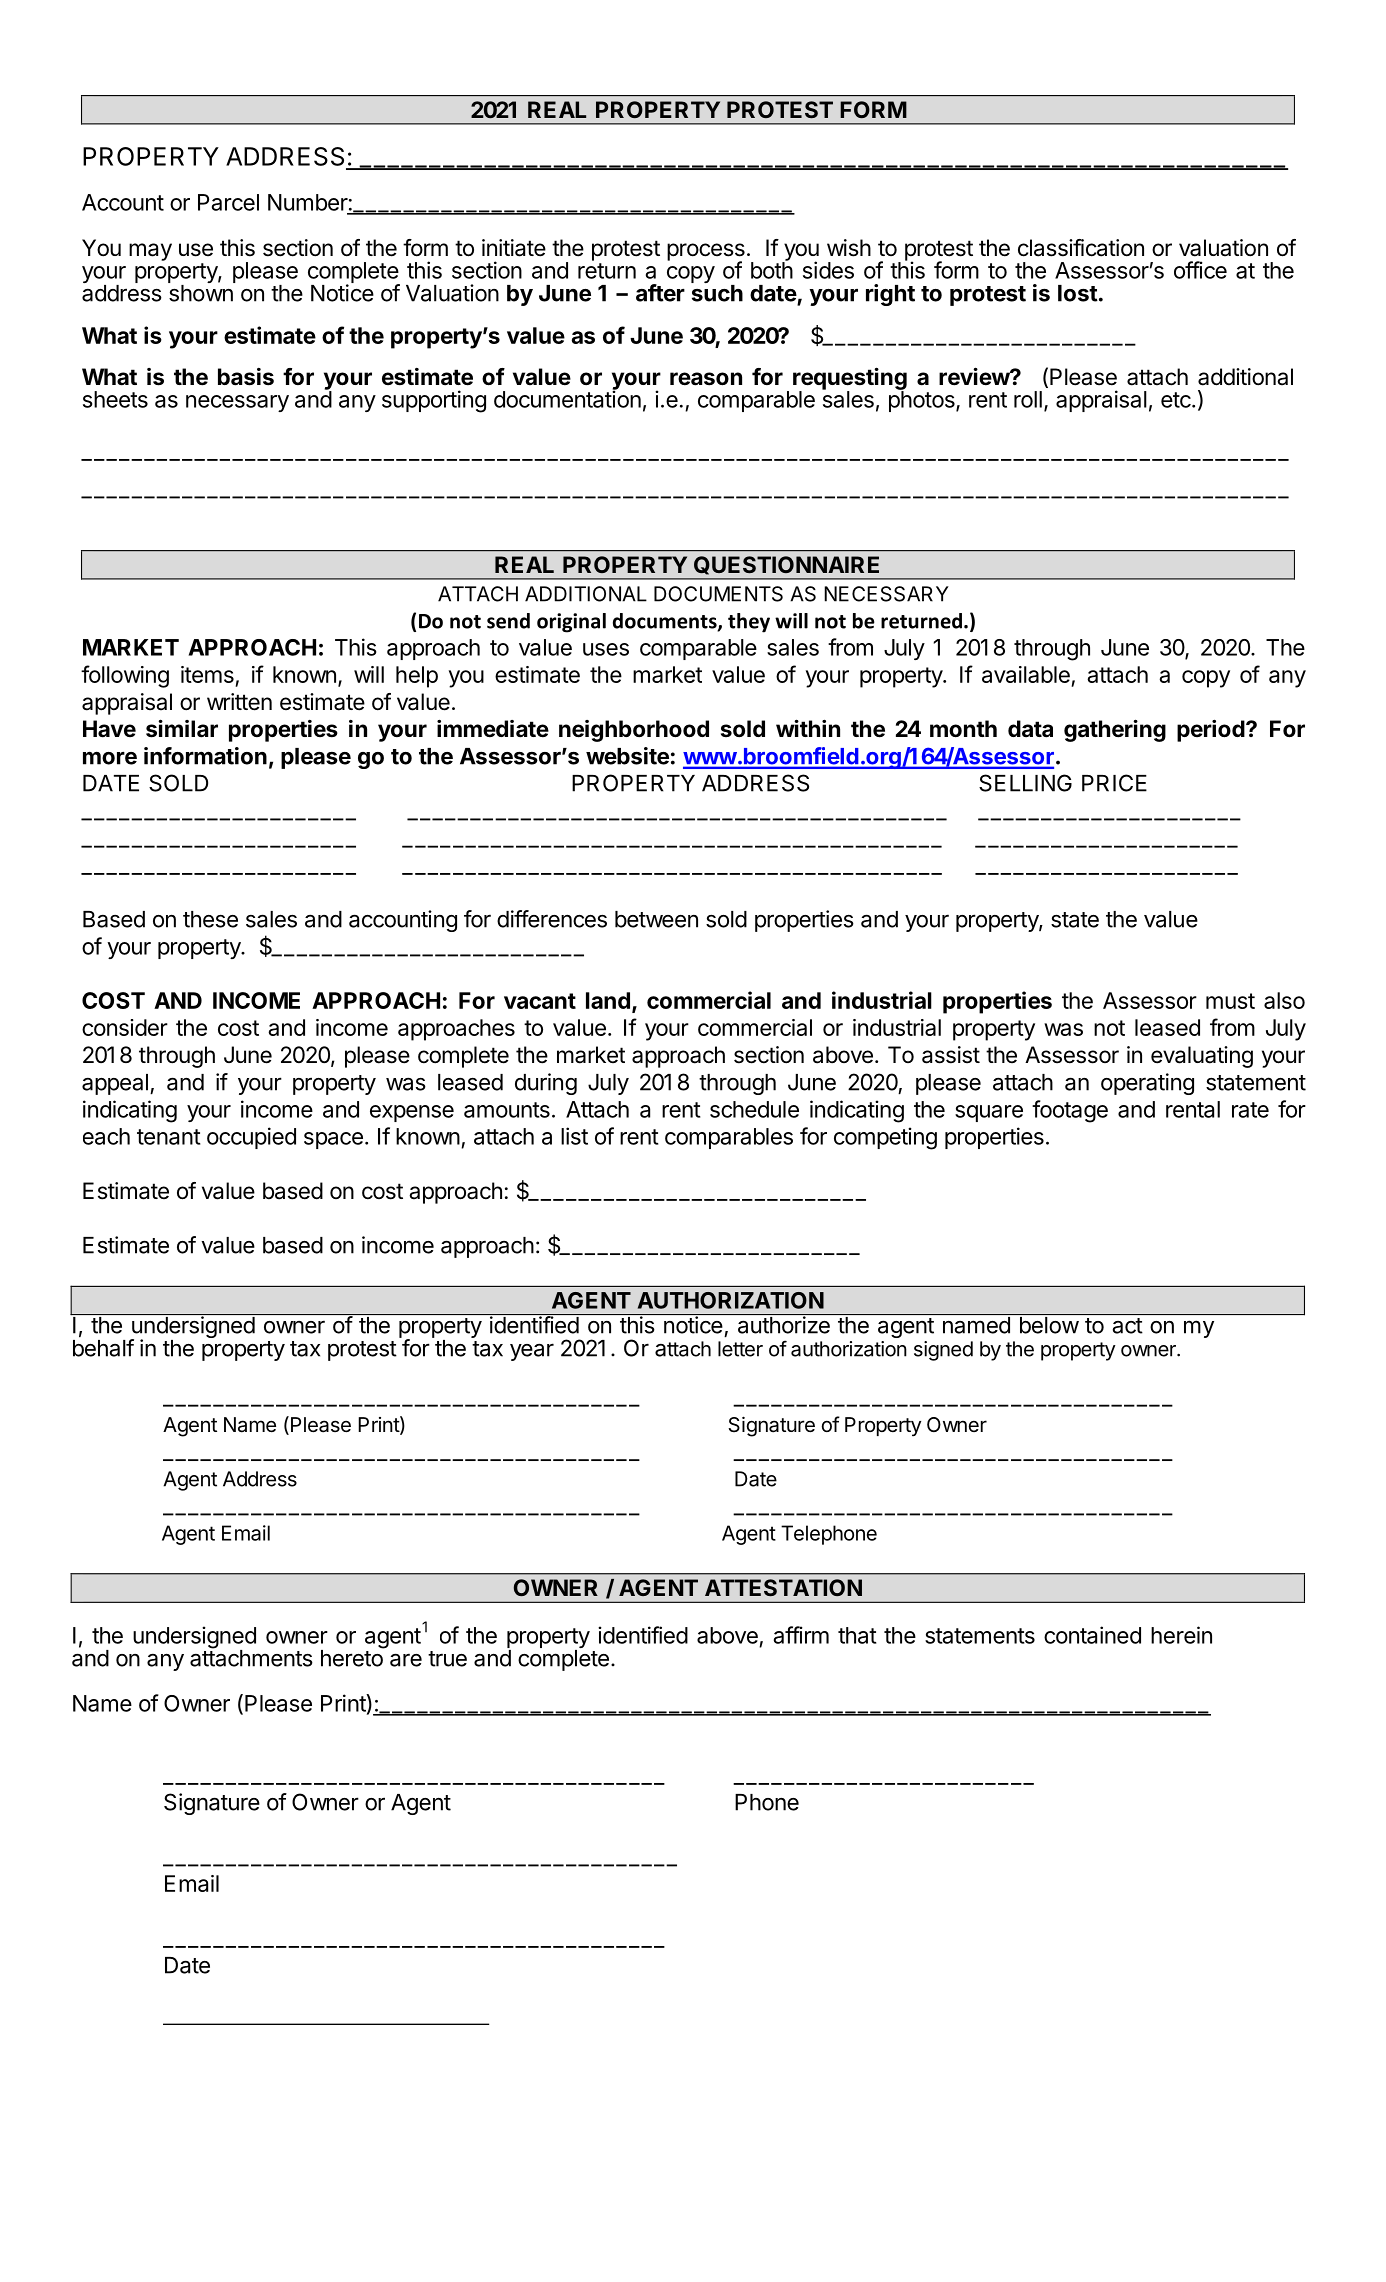 This screenshot has width=1386, height=2282. Describe the element at coordinates (706, 253) in the screenshot. I see `process` at that location.
